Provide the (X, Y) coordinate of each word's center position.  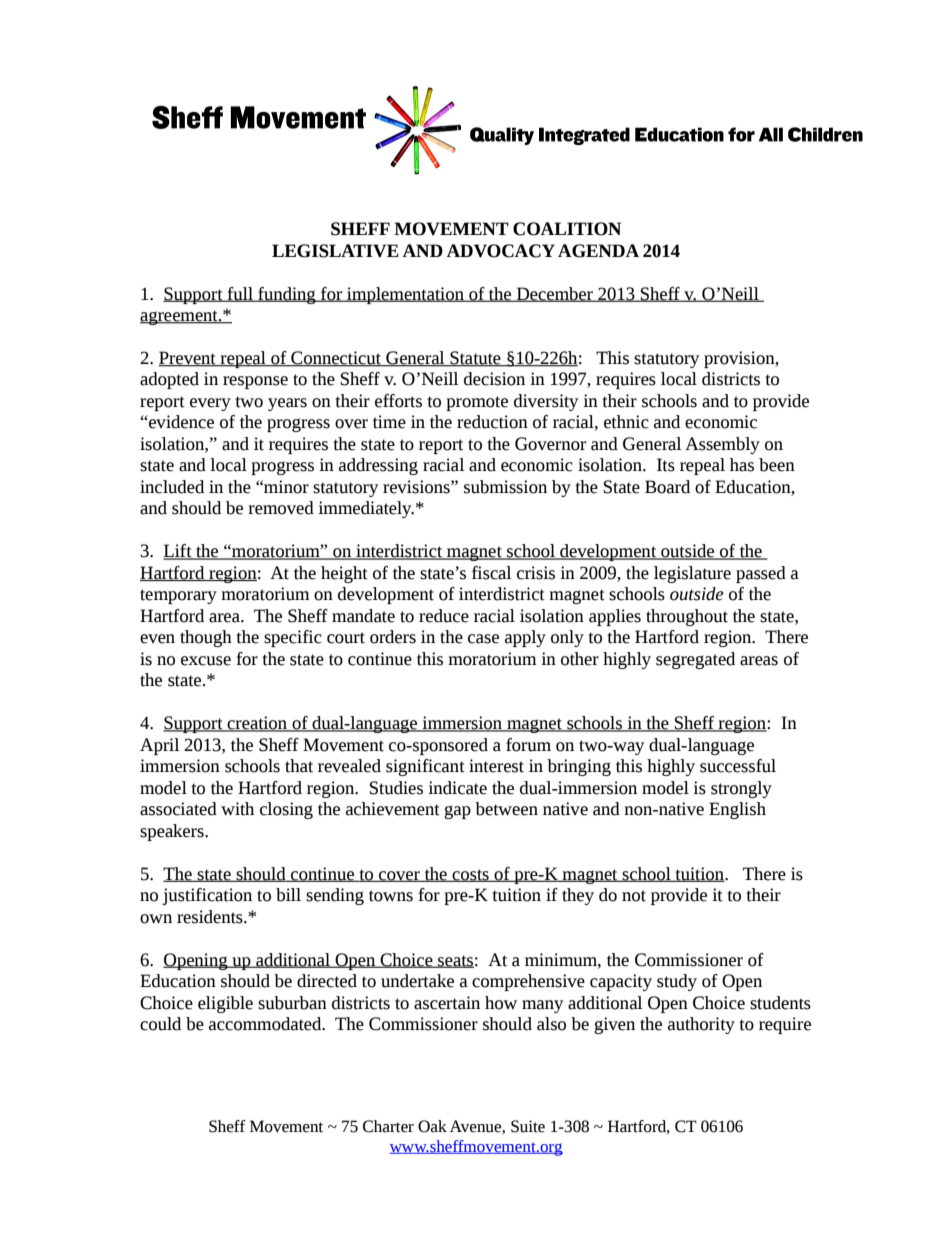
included (172, 487)
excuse (206, 661)
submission (505, 487)
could (160, 1024)
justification (207, 896)
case (483, 639)
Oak (432, 1126)
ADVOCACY (501, 251)
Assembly (722, 445)
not (634, 896)
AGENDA (598, 251)
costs (470, 875)
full (240, 294)
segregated (695, 660)
